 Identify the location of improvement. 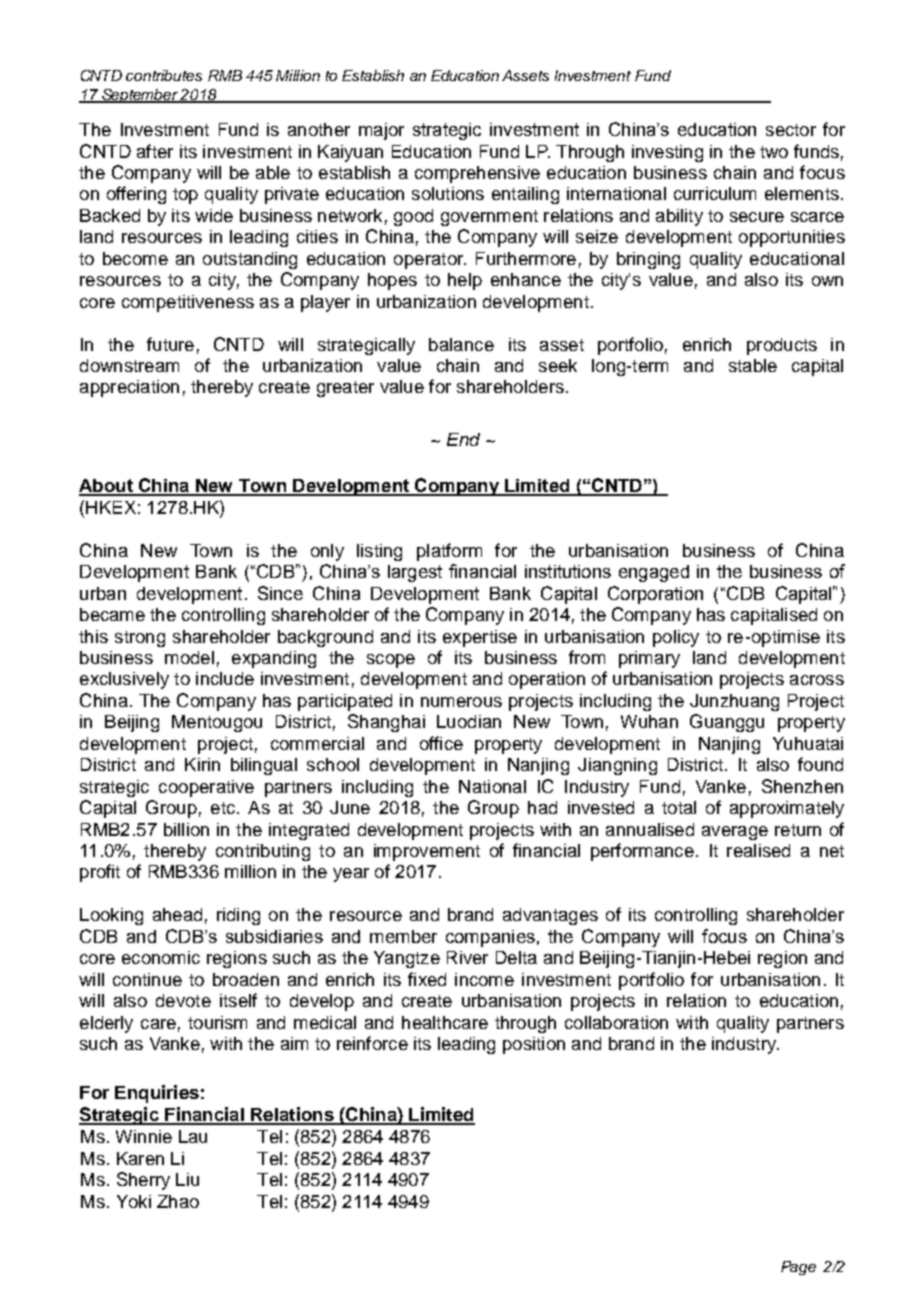
(427, 852).
